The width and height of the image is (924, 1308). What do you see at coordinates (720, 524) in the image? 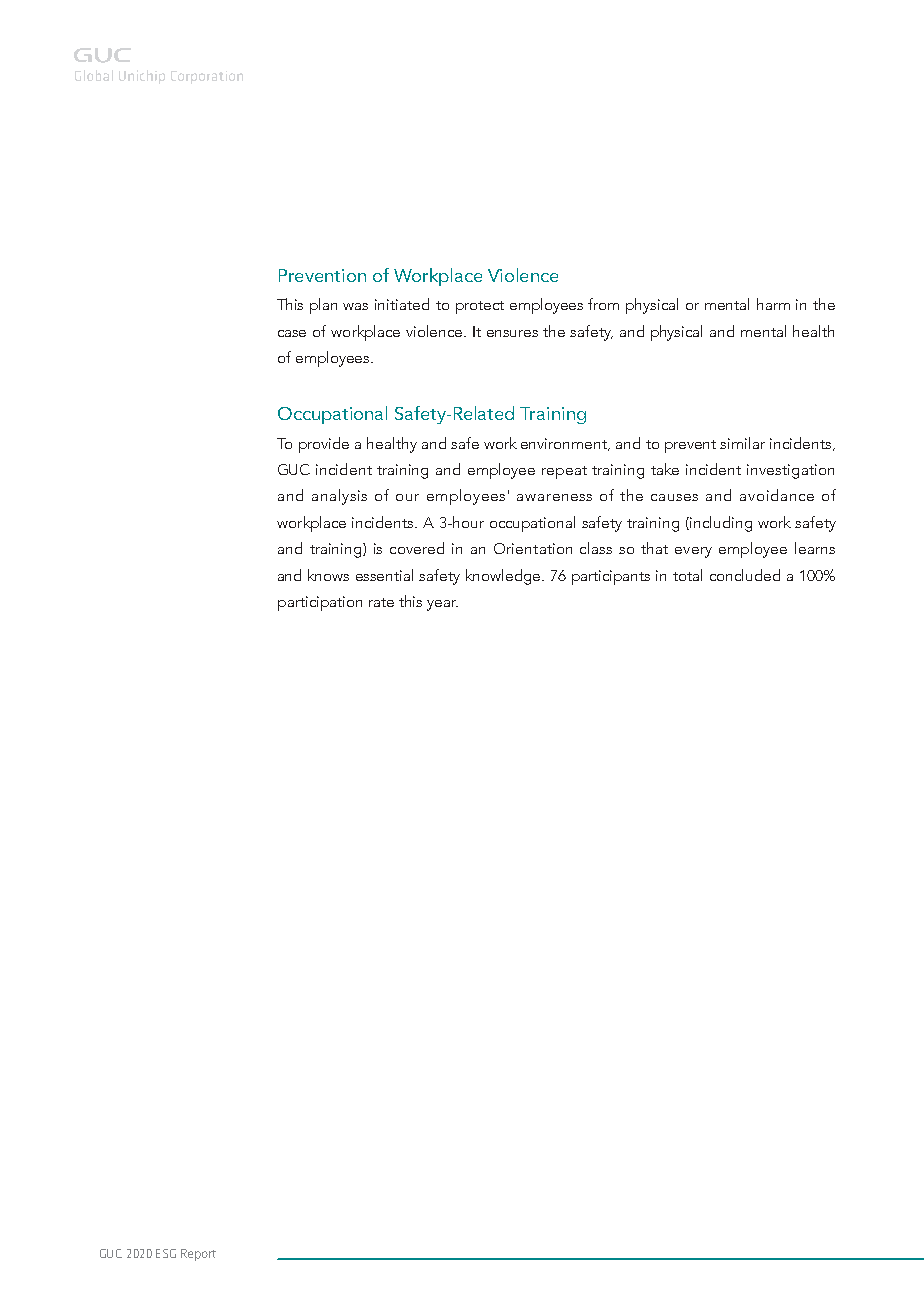
I see `including` at bounding box center [720, 524].
